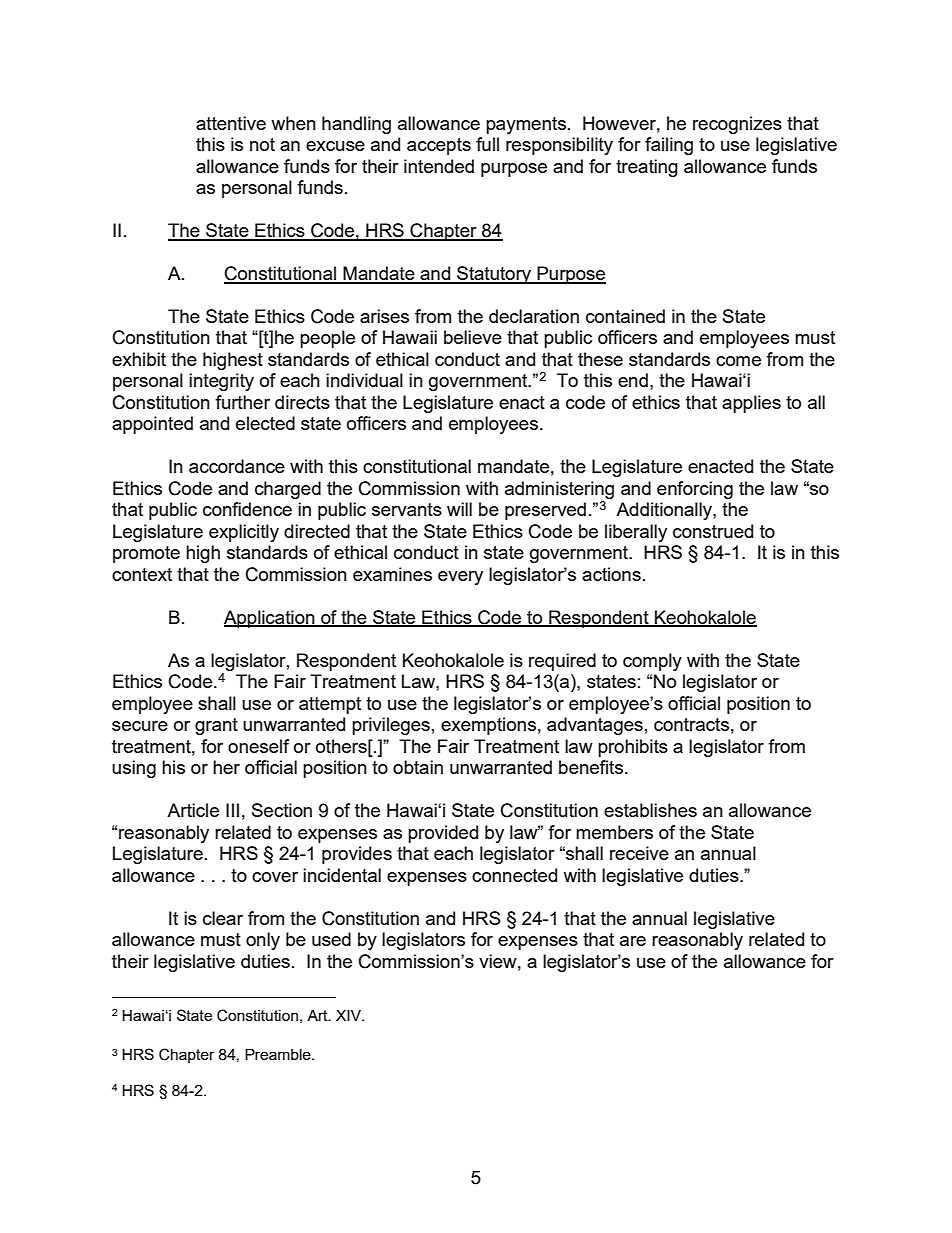 The image size is (952, 1233). I want to click on failing, so click(669, 146).
